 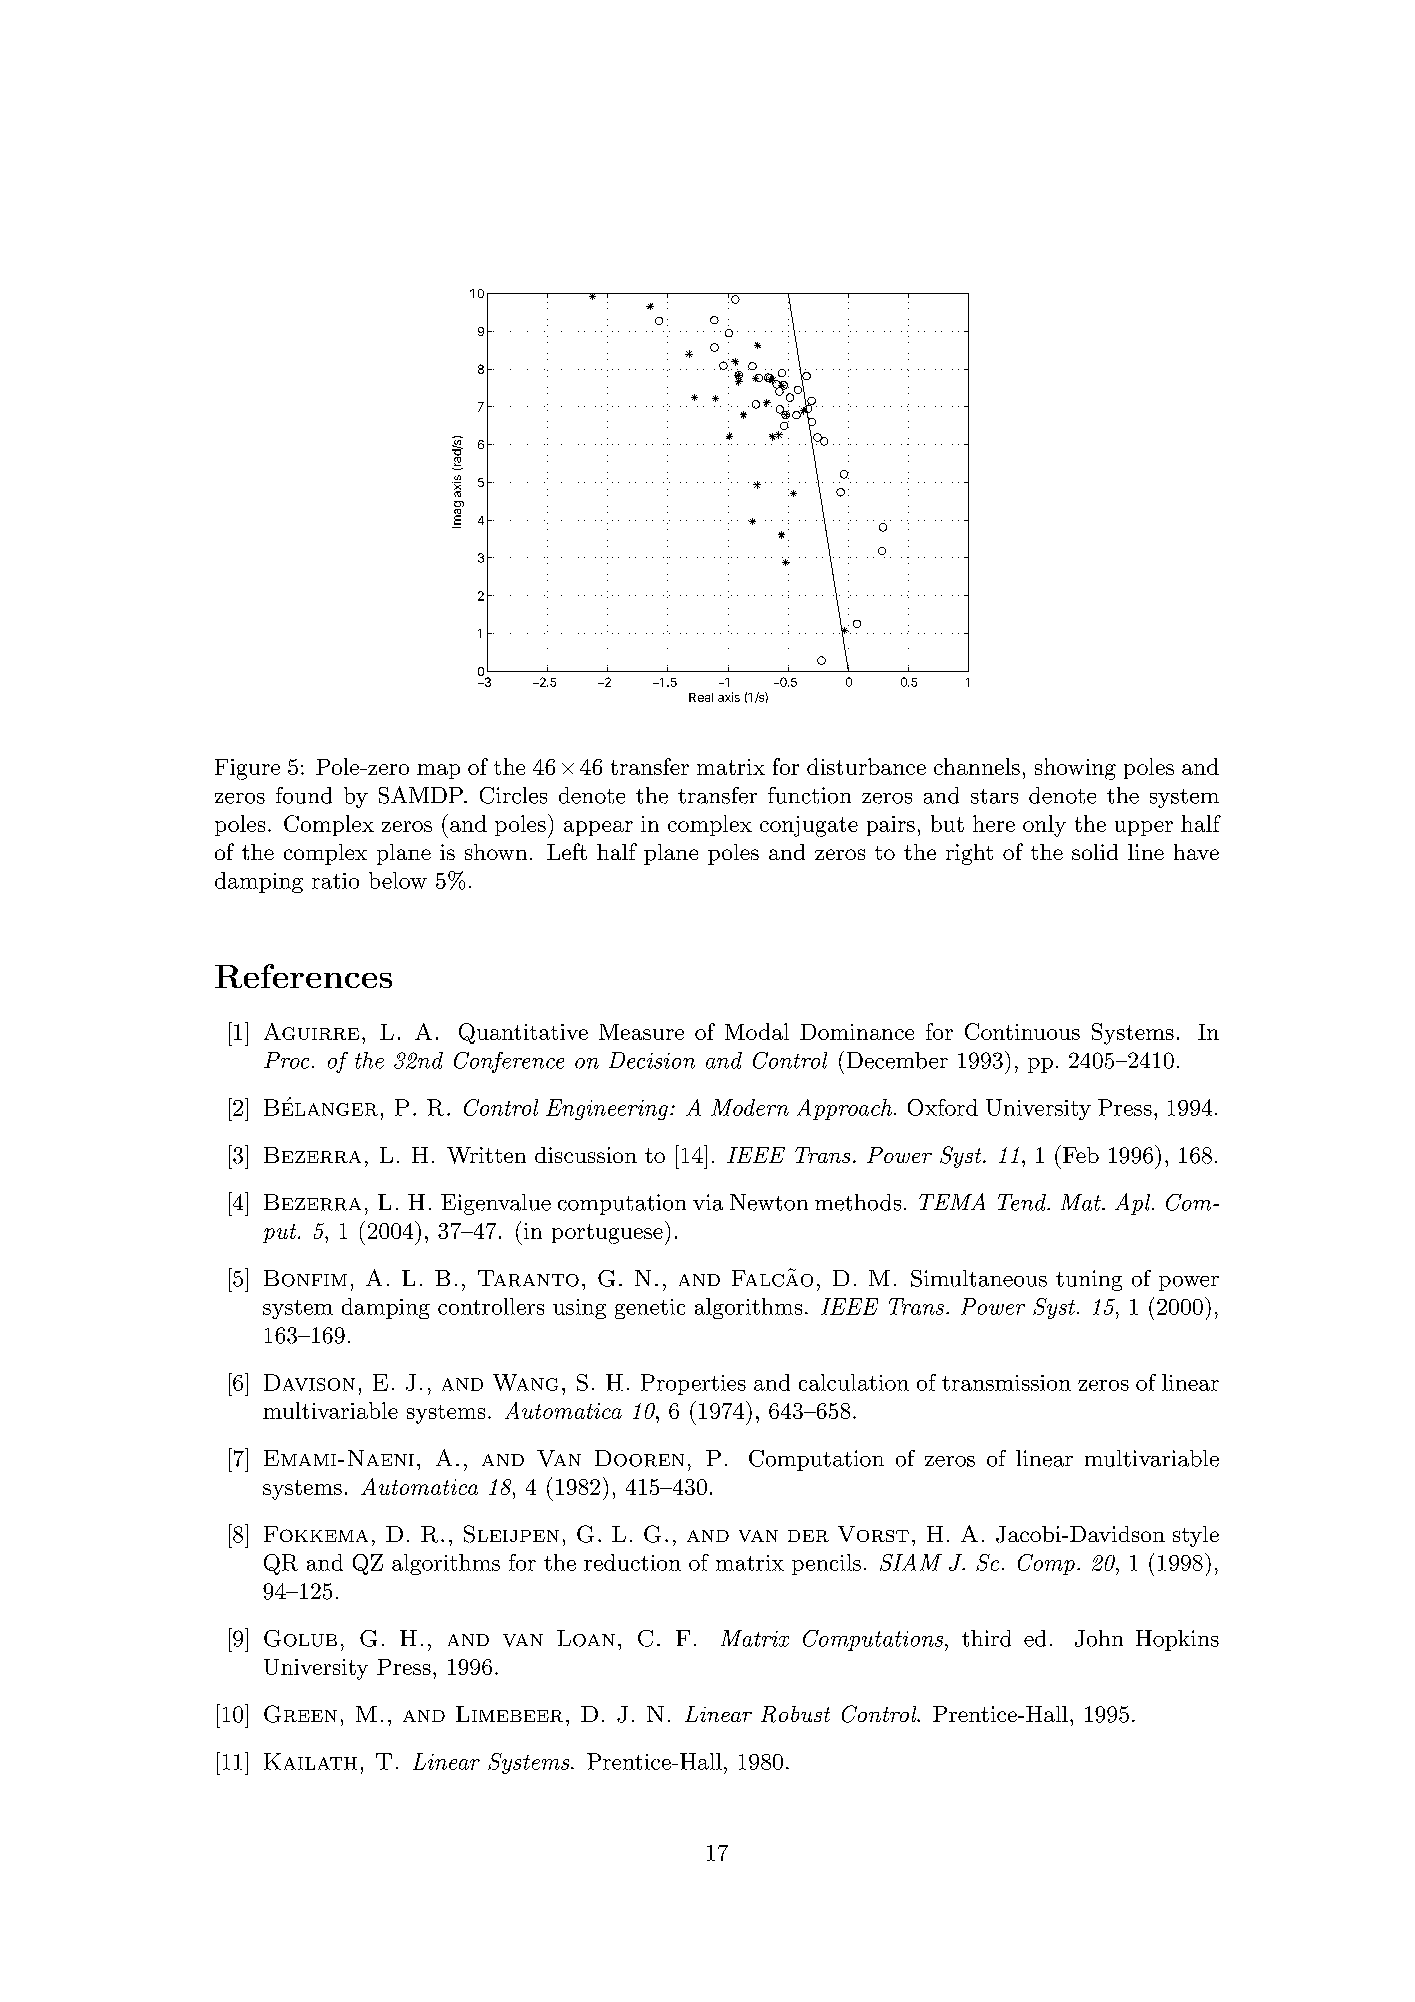 What do you see at coordinates (1196, 1536) in the document?
I see `style` at bounding box center [1196, 1536].
